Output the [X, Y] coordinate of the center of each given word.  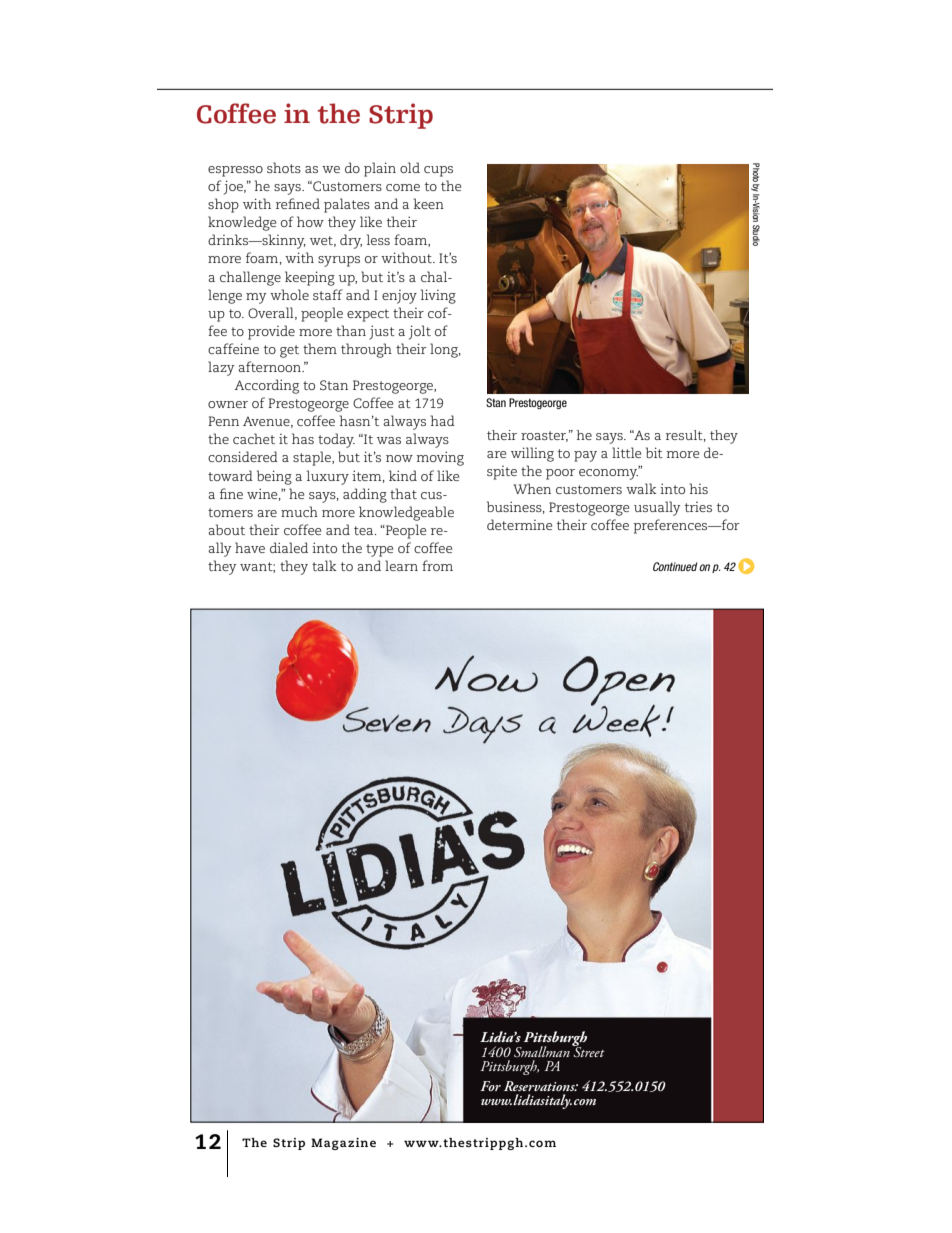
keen [428, 203]
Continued [675, 566]
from [437, 565]
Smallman [542, 1051]
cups [438, 171]
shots [284, 167]
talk [324, 565]
